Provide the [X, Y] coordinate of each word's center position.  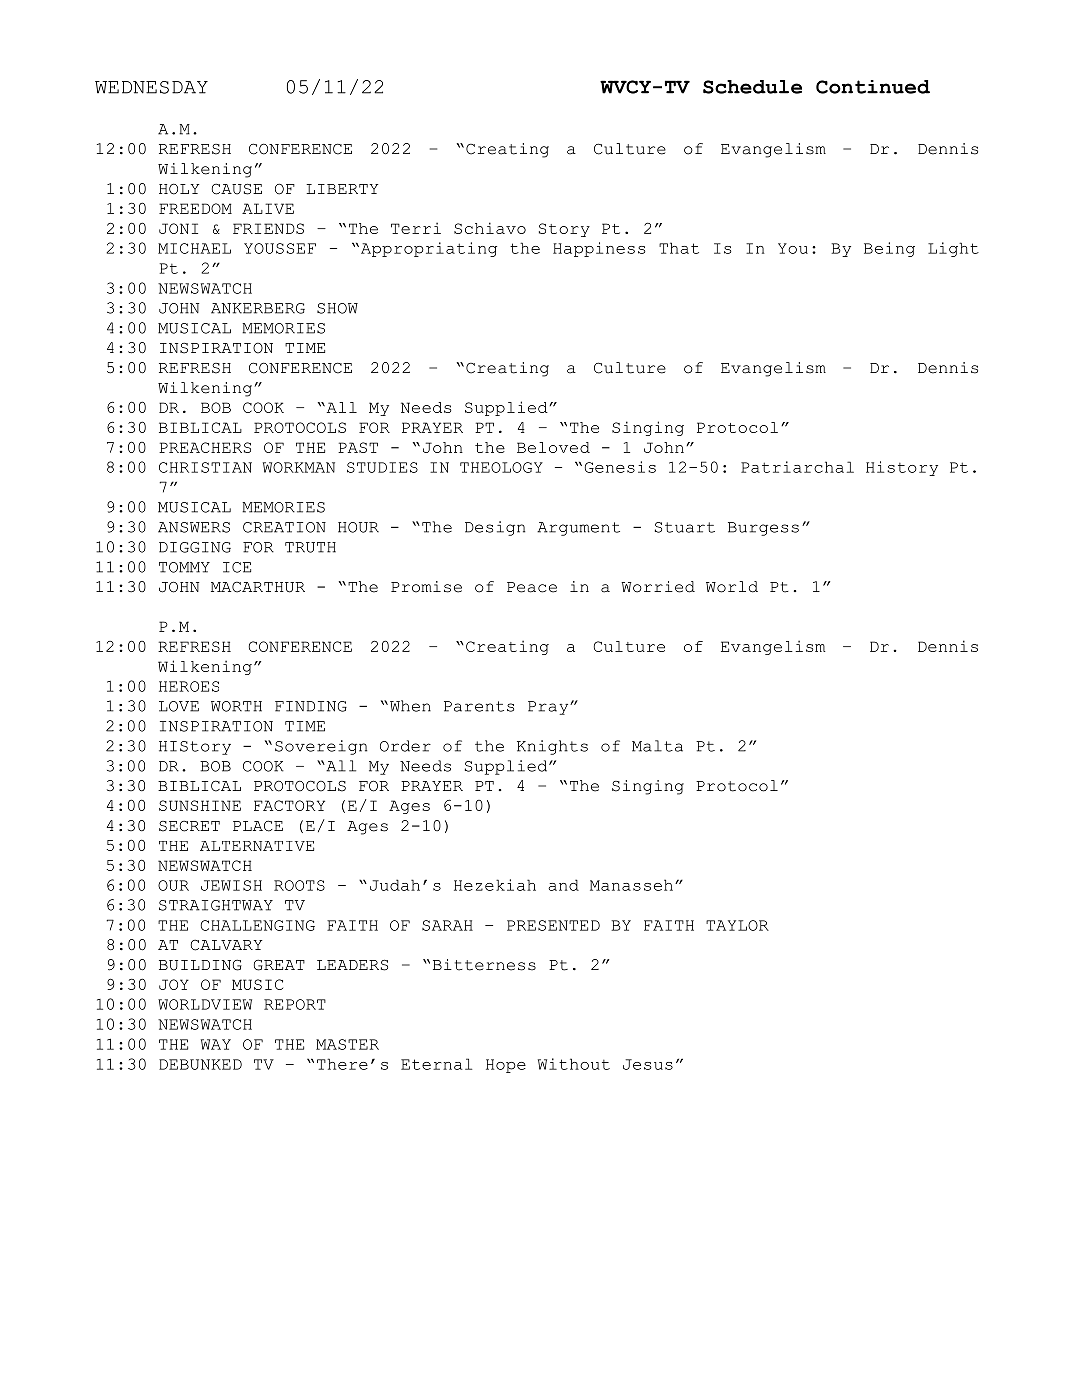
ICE [237, 567]
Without [574, 1064]
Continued [873, 87]
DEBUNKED [200, 1064]
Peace [532, 587]
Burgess [763, 529]
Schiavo [490, 228]
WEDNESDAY [151, 87]
